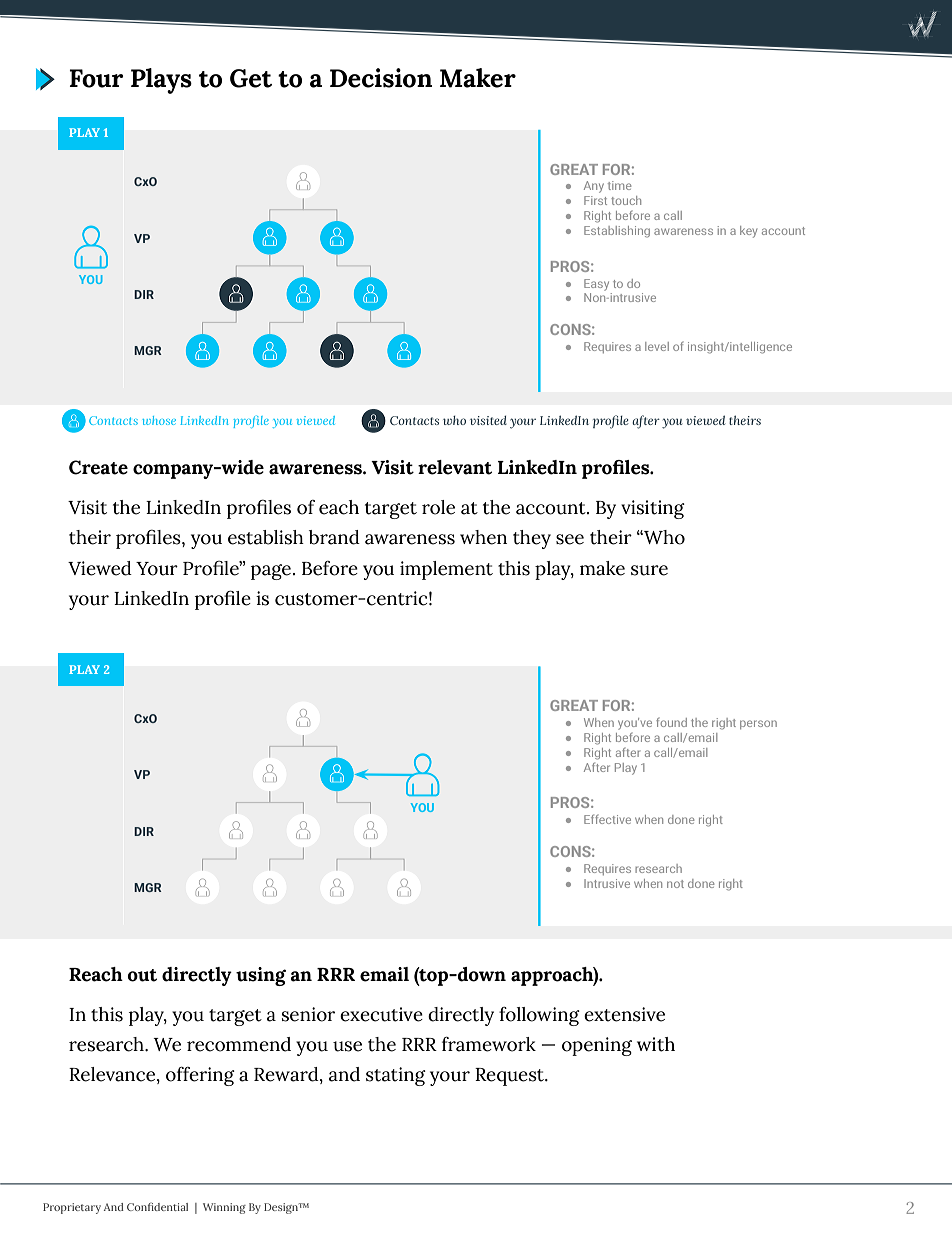  Describe the element at coordinates (159, 420) in the document. I see `whose` at that location.
